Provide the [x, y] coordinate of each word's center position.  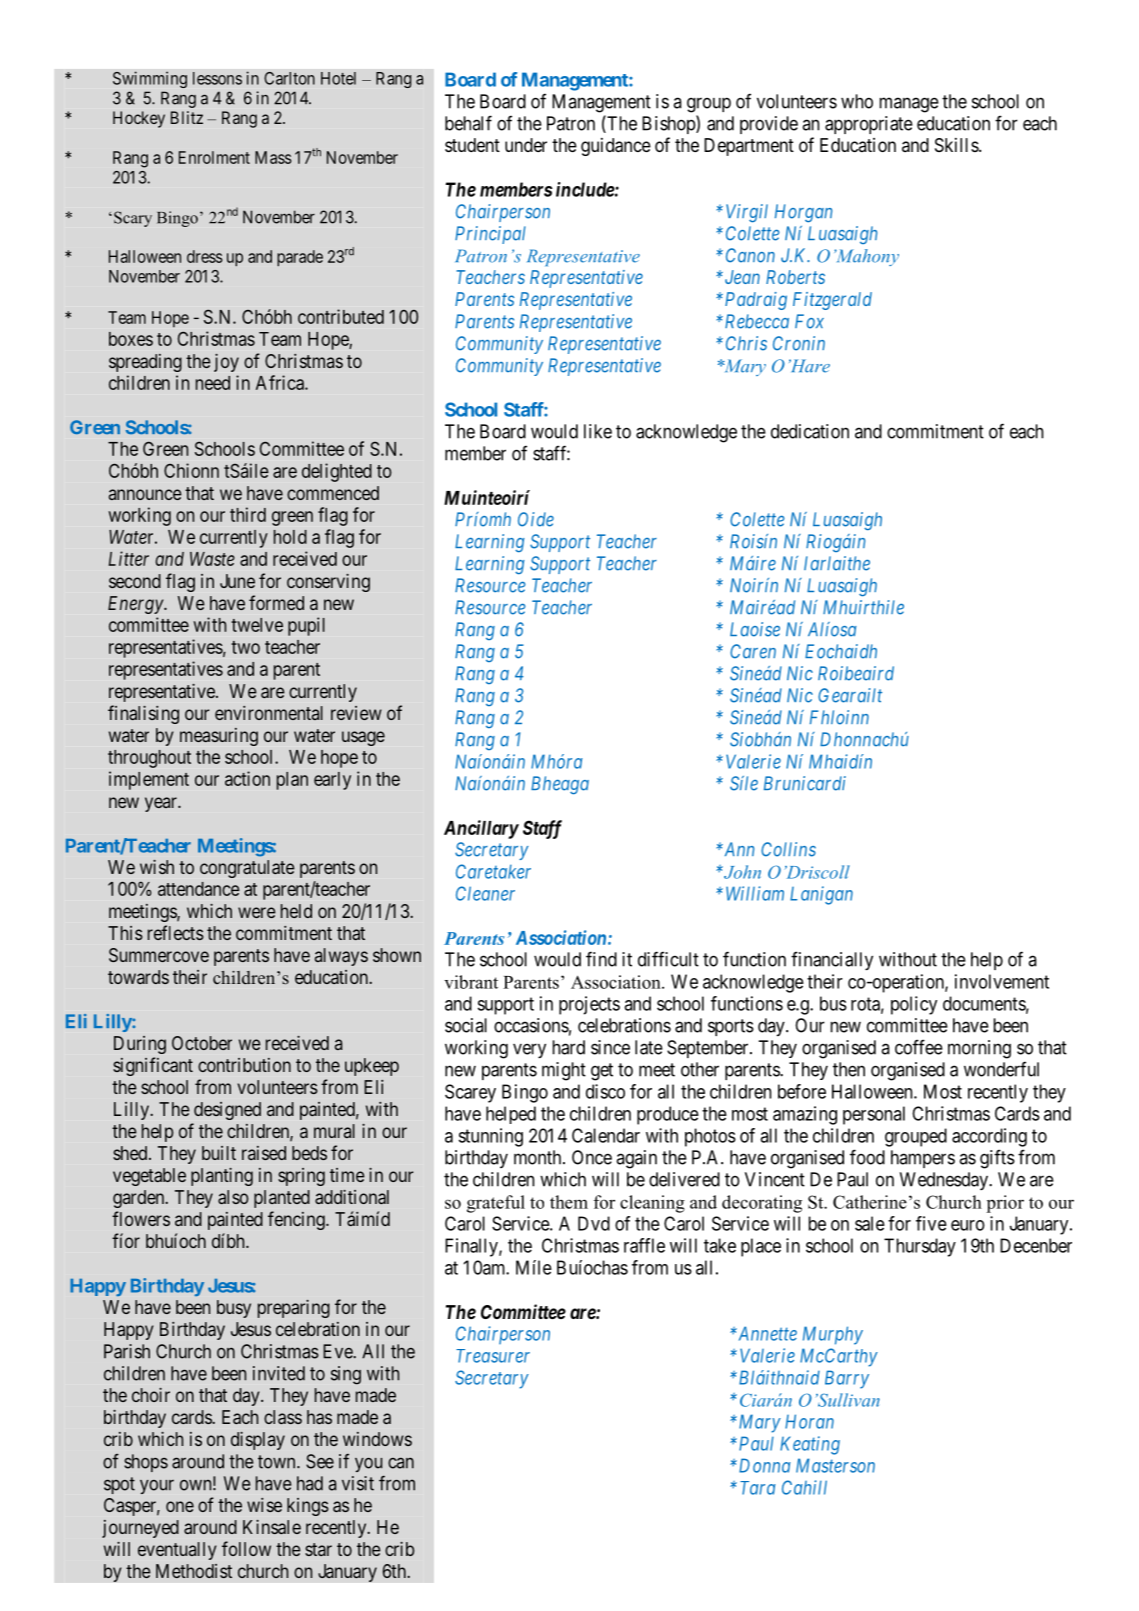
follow [246, 1548]
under [526, 145]
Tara [757, 1488]
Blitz [187, 117]
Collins [788, 849]
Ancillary [481, 829]
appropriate [869, 125]
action [247, 778]
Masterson [835, 1465]
